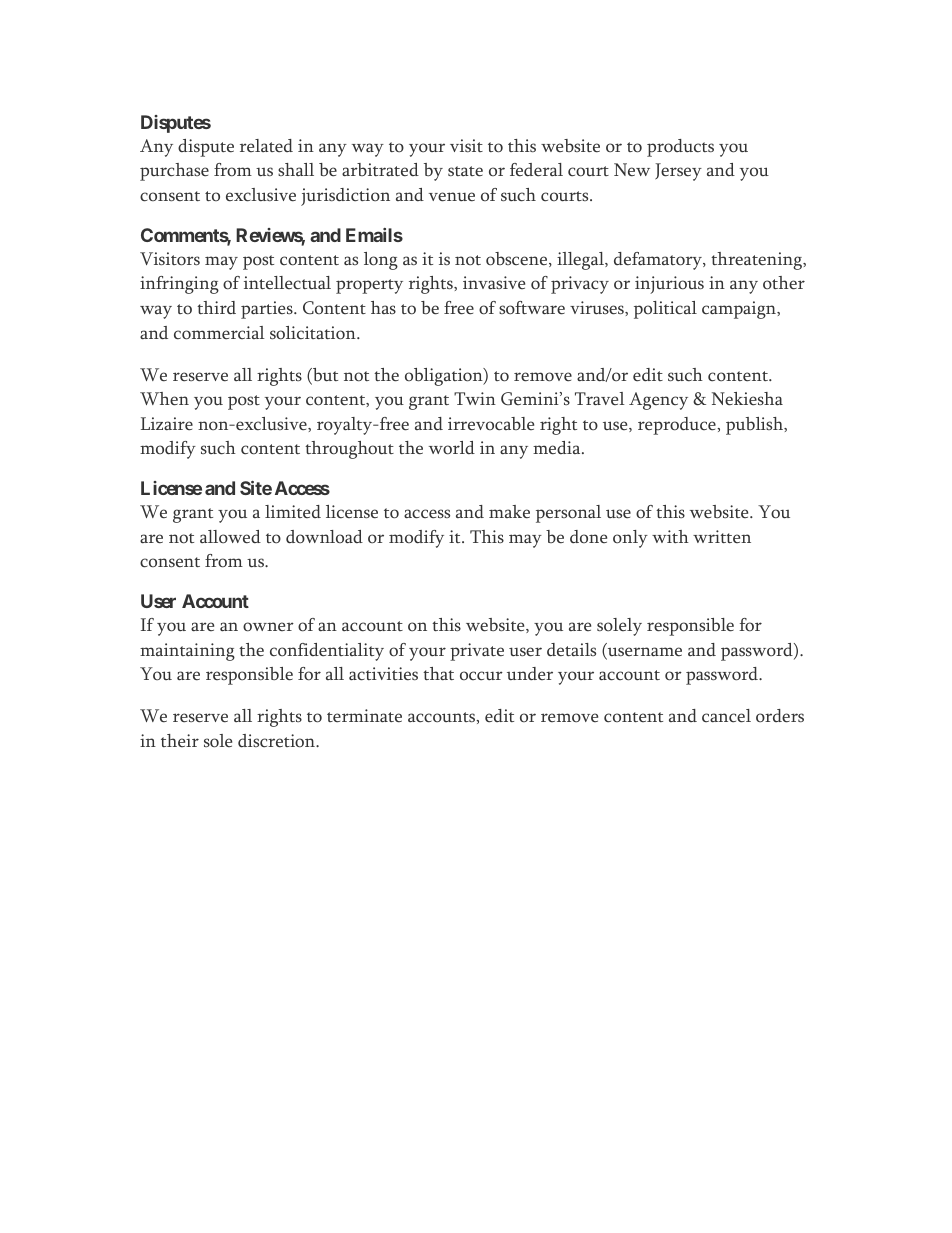 Image resolution: width=952 pixels, height=1233 pixels. I want to click on commercial, so click(219, 333).
